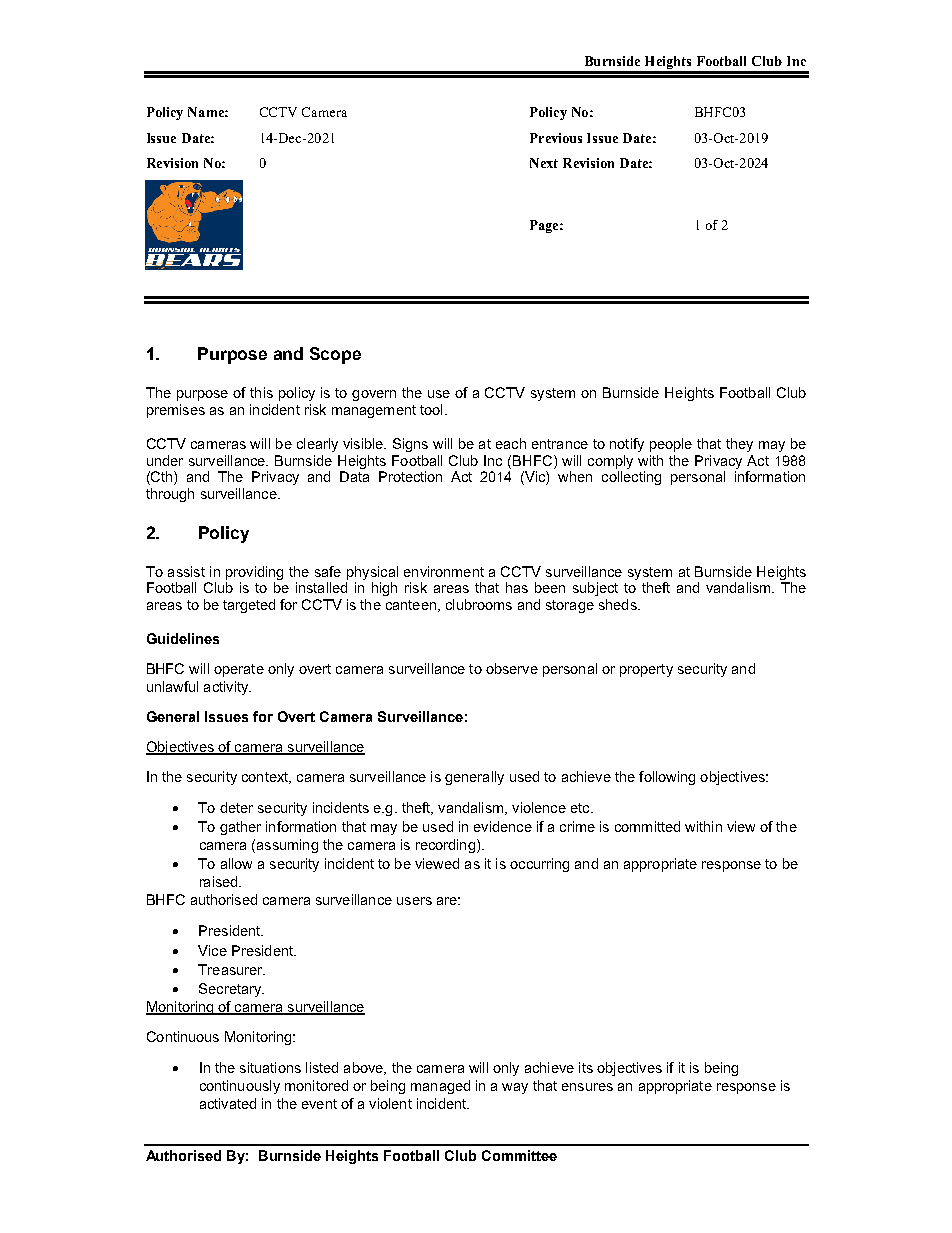  I want to click on Next, so click(544, 163).
